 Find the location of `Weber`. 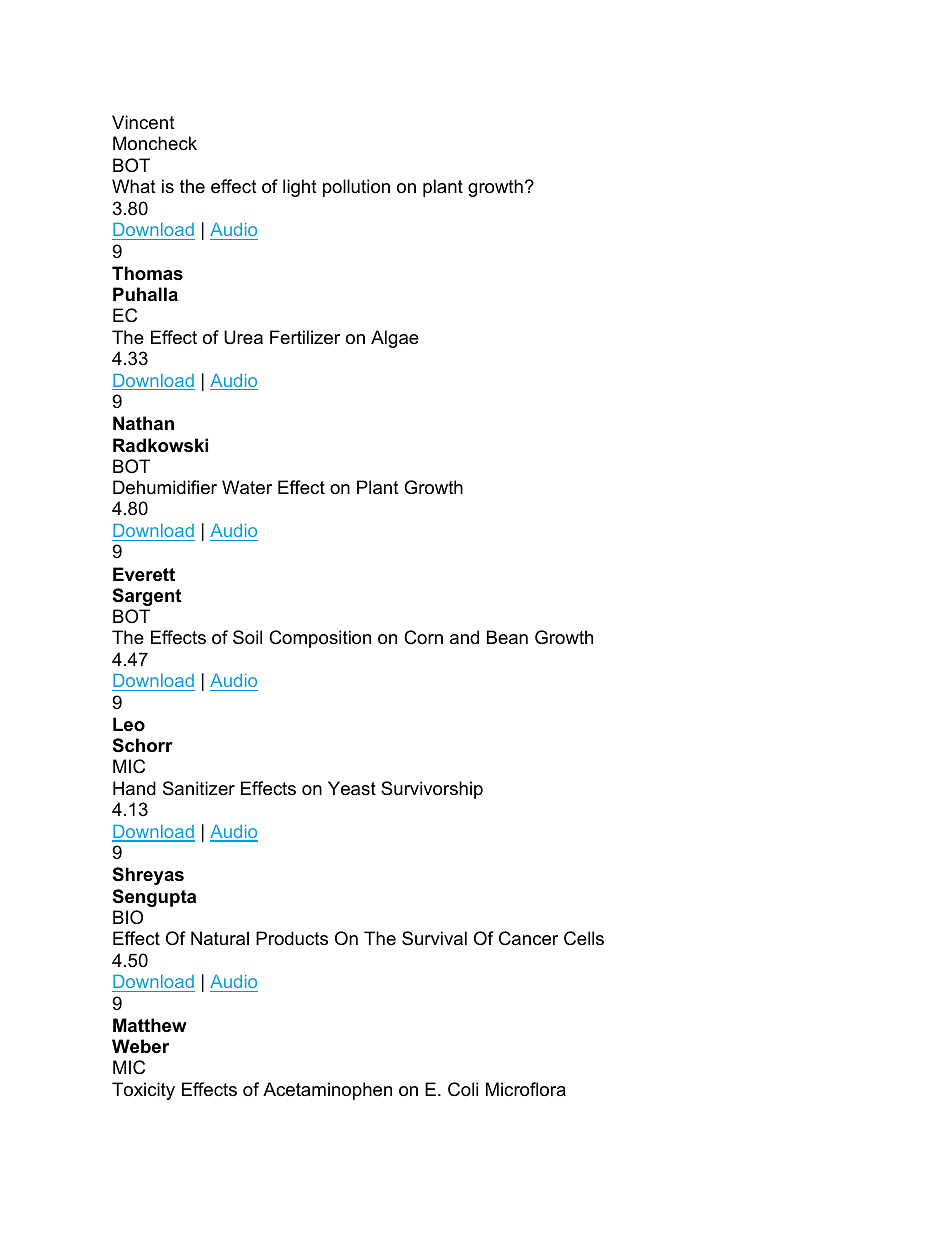

Weber is located at coordinates (140, 1046).
